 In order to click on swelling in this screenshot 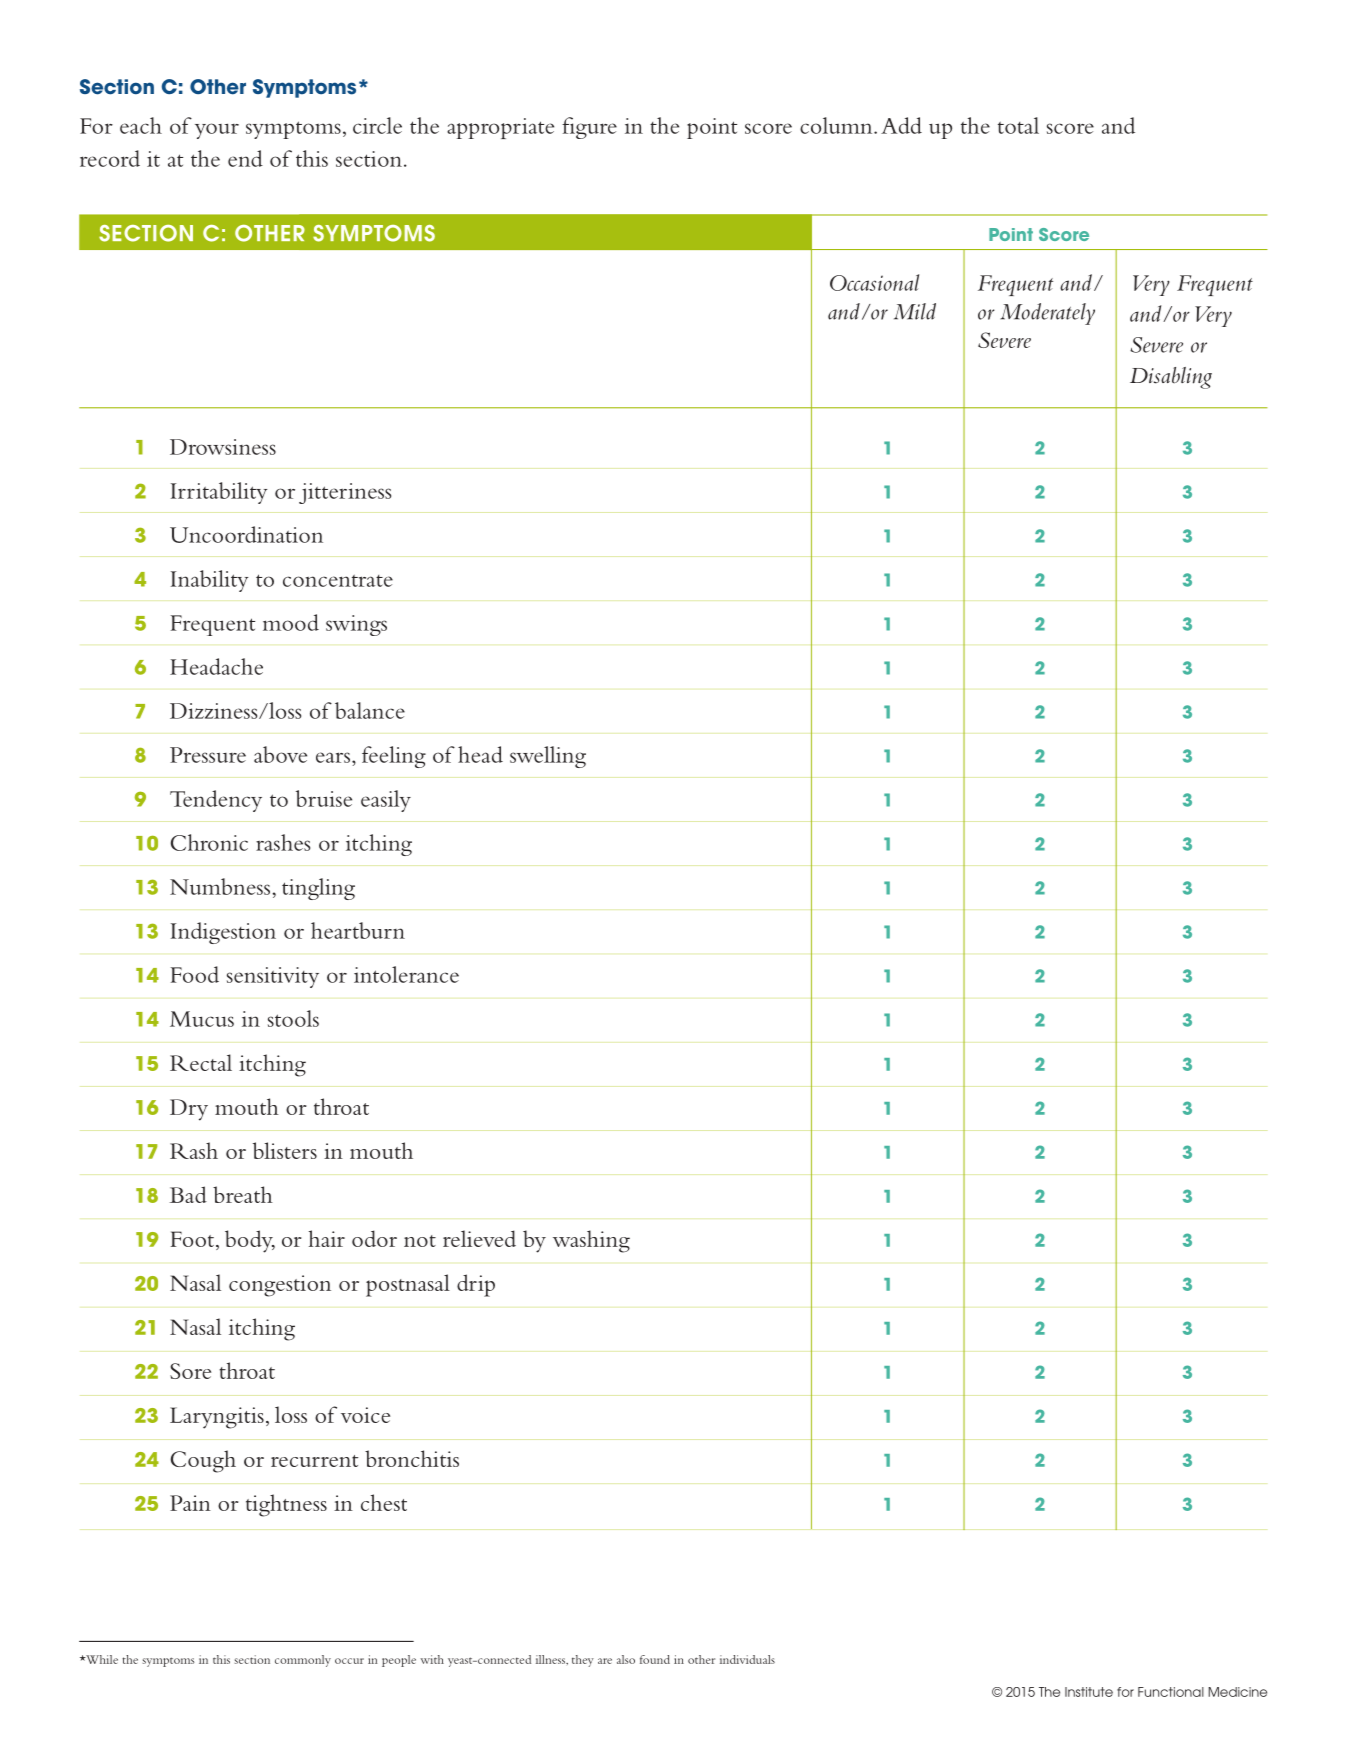, I will do `click(548, 757)`.
